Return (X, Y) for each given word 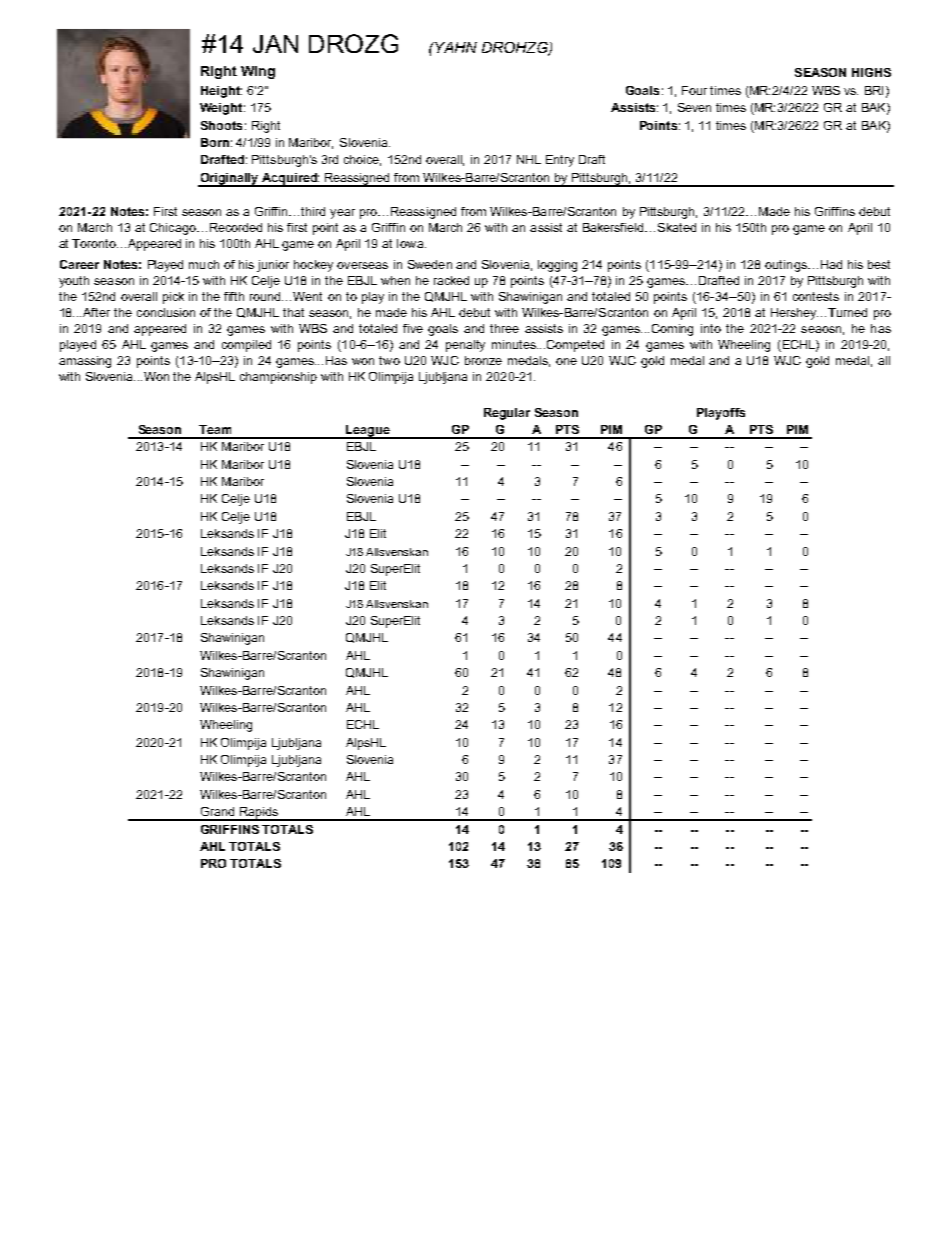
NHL (529, 159)
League (368, 432)
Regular (507, 414)
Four (694, 90)
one (566, 361)
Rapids (259, 814)
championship (278, 378)
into (711, 328)
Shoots (221, 125)
